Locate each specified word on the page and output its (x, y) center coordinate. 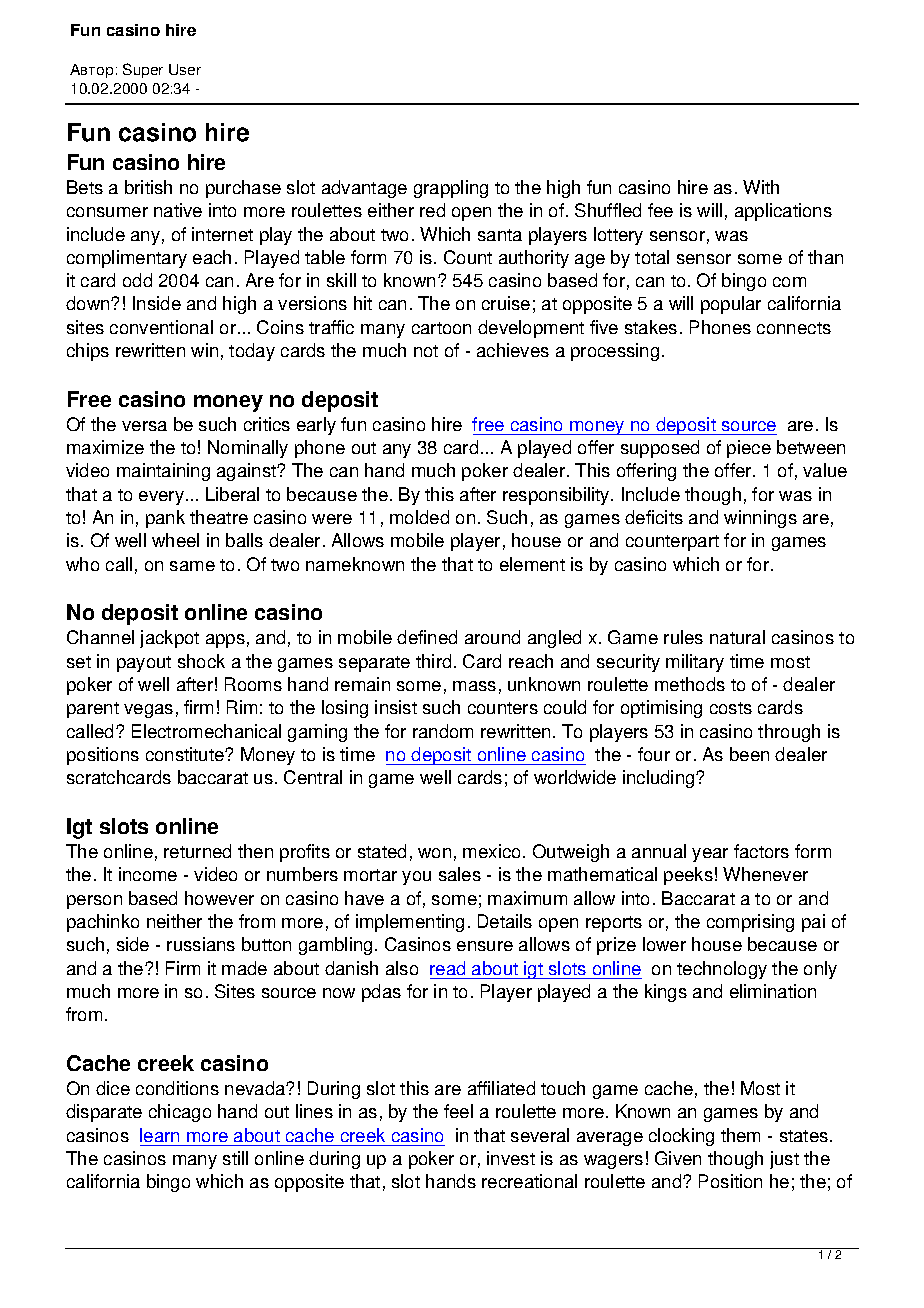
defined (427, 637)
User (185, 69)
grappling (451, 189)
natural (737, 637)
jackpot (169, 639)
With (761, 187)
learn (159, 1135)
